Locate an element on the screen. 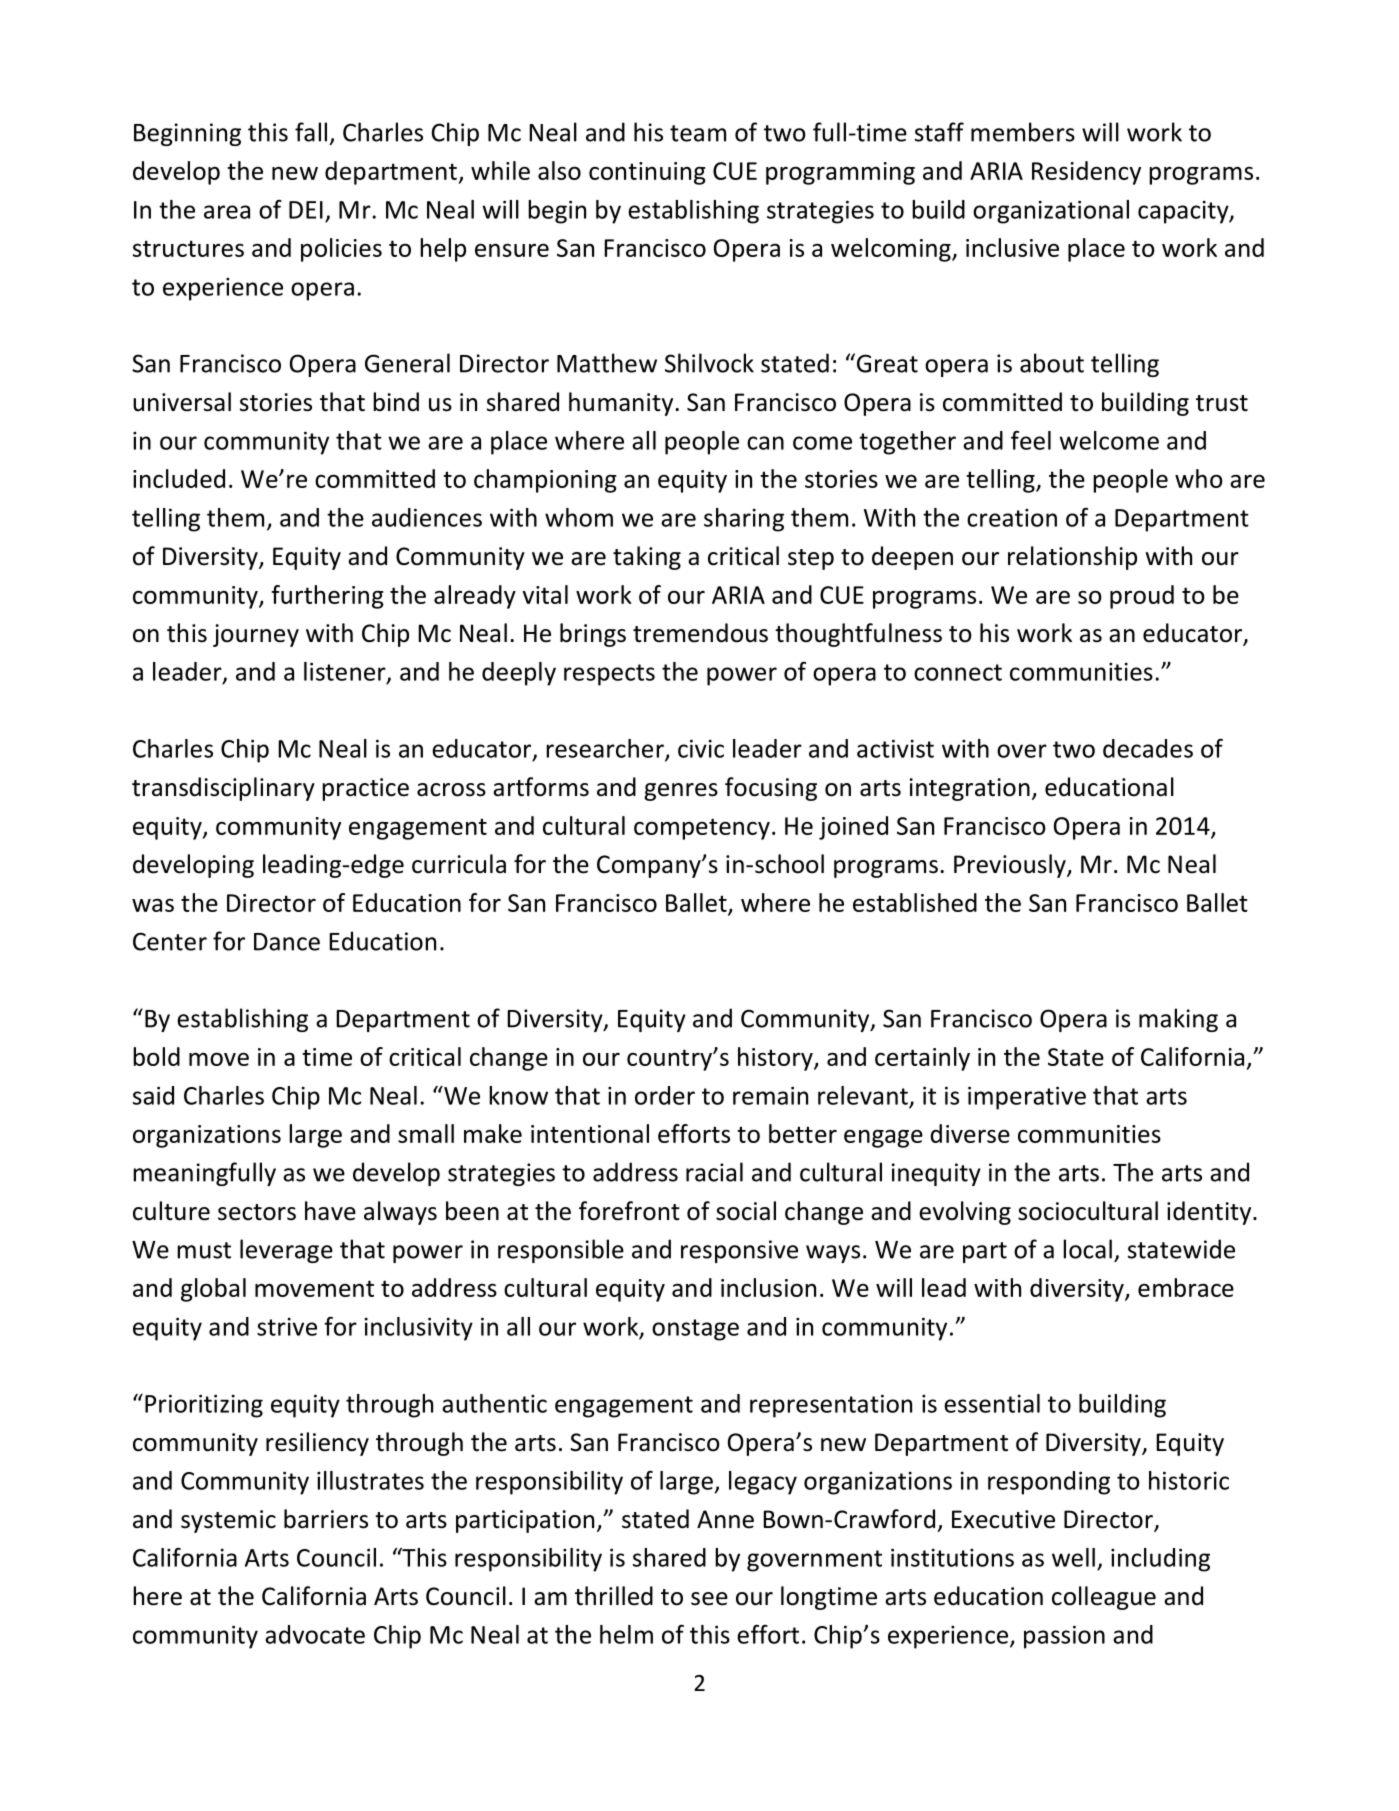 Image resolution: width=1399 pixels, height=1811 pixels. competency is located at coordinates (702, 829).
